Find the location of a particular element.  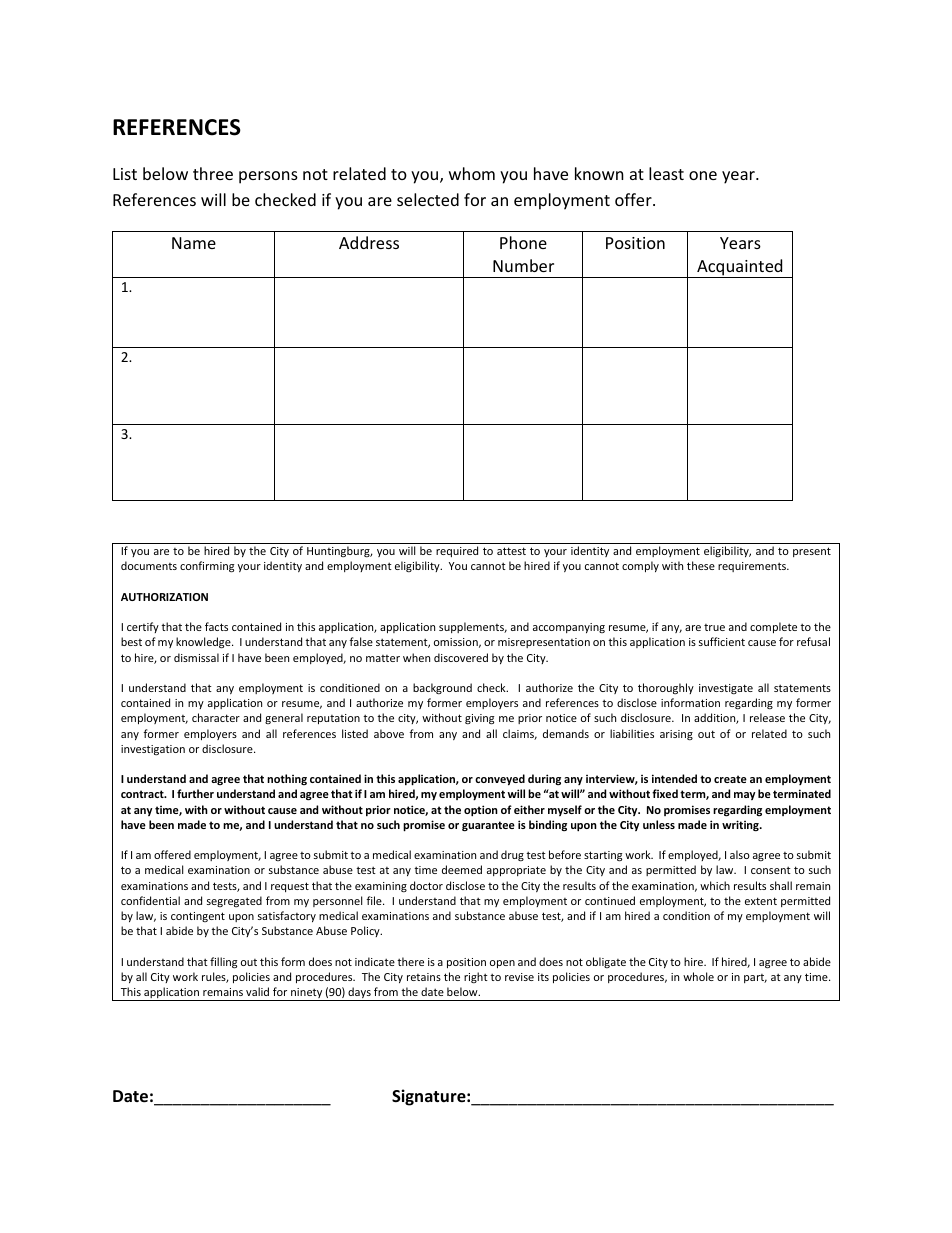

create is located at coordinates (730, 779).
